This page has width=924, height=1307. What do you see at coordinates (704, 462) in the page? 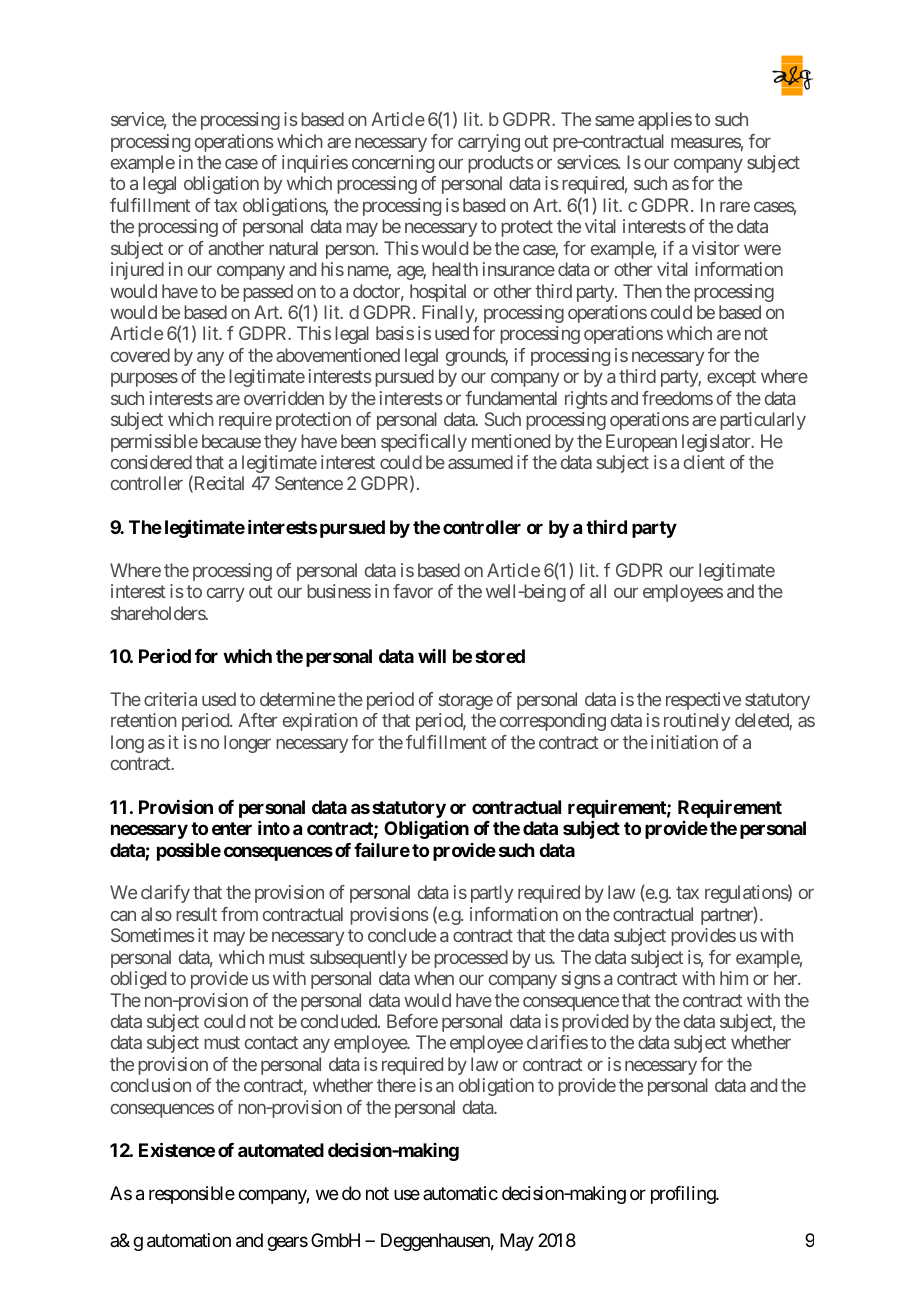
I see `client` at bounding box center [704, 462].
